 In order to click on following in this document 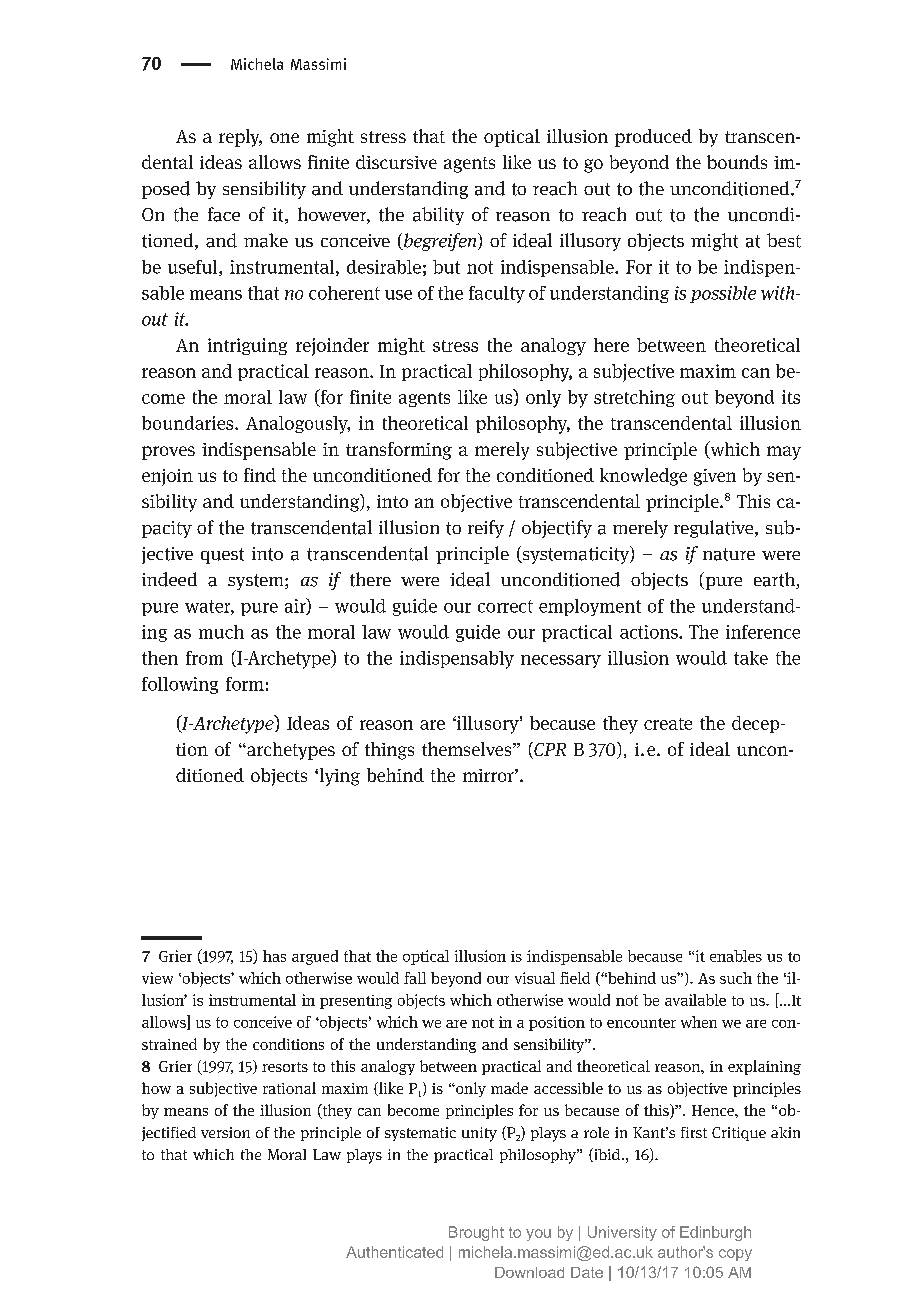, I will do `click(180, 685)`.
